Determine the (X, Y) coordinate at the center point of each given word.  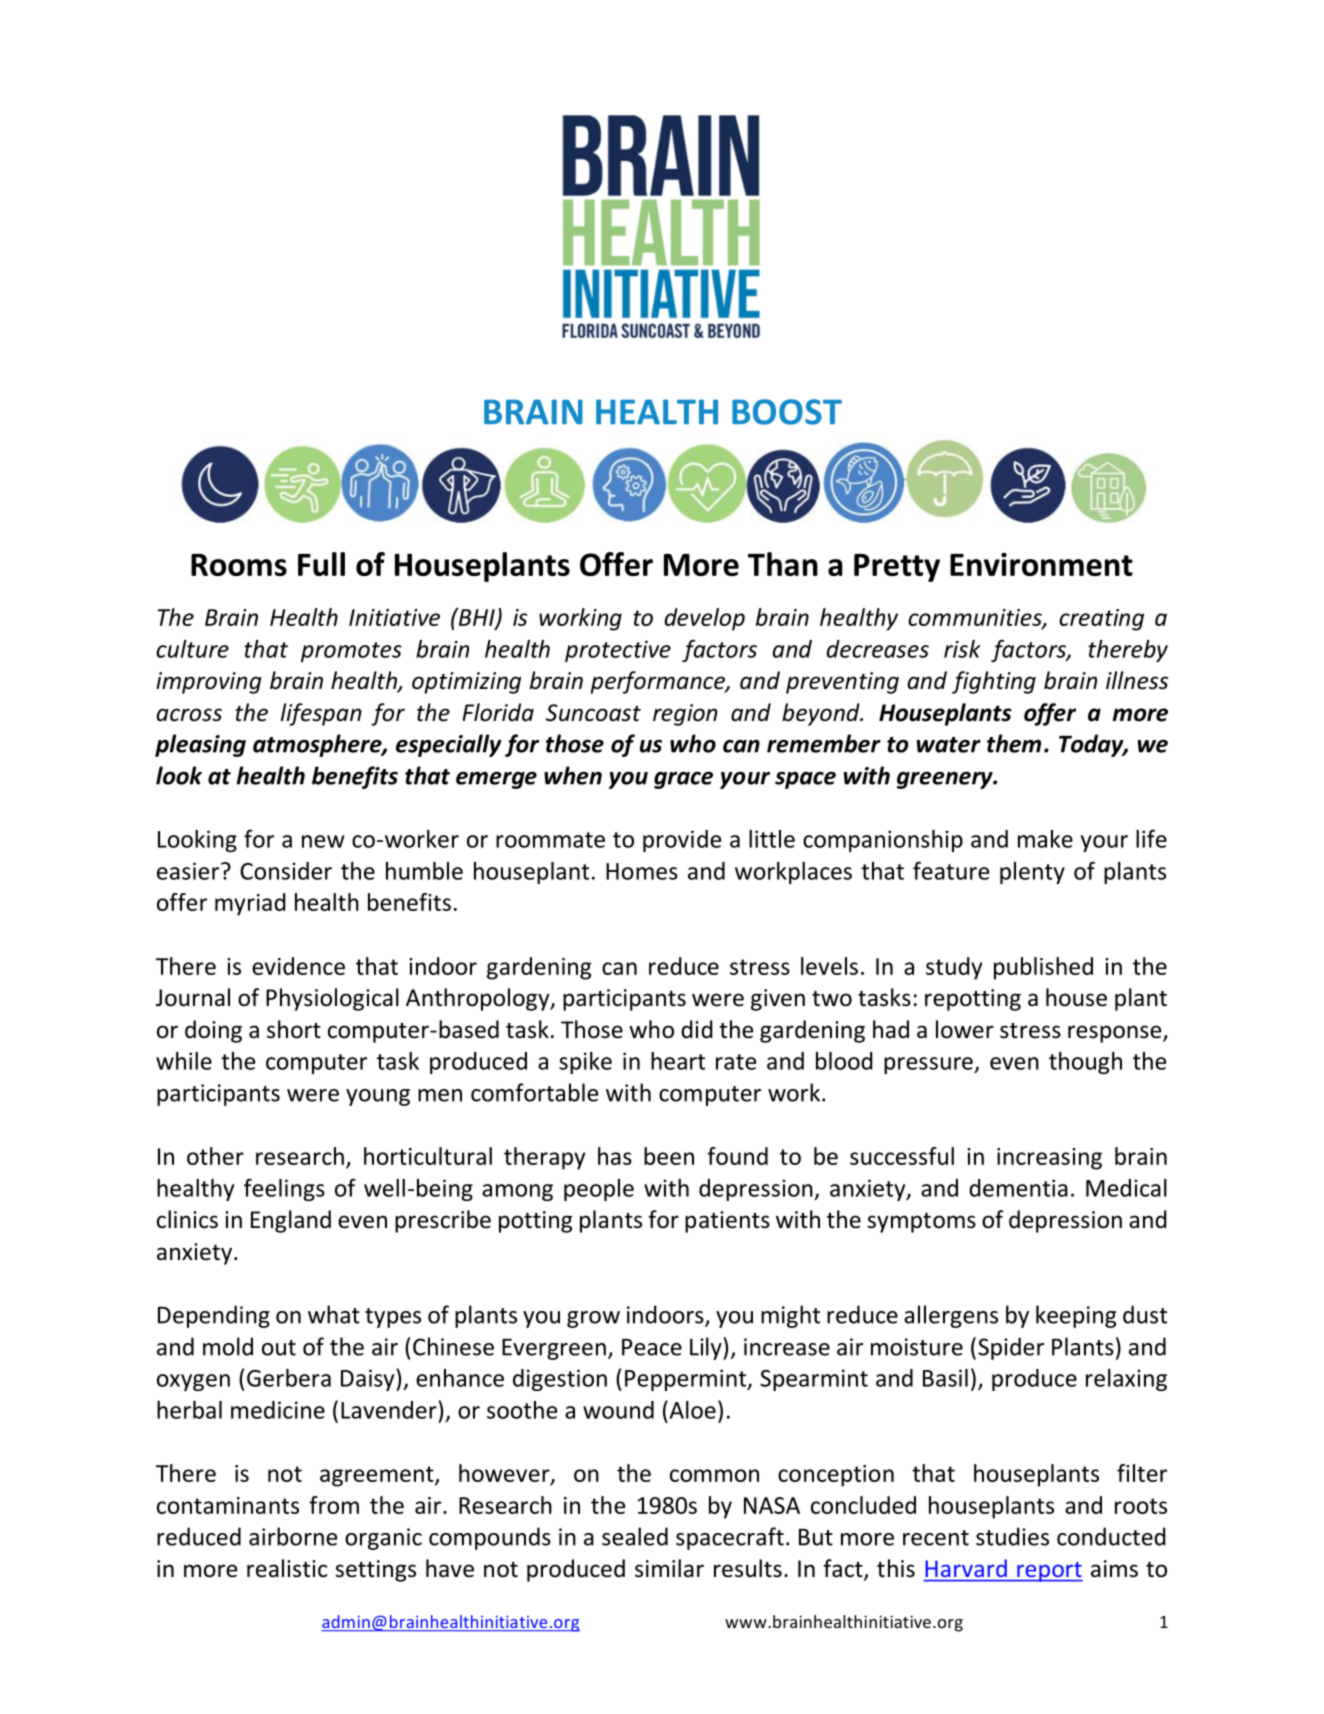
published (1043, 968)
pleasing (200, 745)
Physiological (332, 999)
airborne (293, 1536)
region (685, 715)
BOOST (787, 412)
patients (727, 1222)
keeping (1076, 1316)
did (697, 1029)
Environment (1041, 564)
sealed (635, 1536)
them (1014, 743)
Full (321, 564)
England (291, 1221)
